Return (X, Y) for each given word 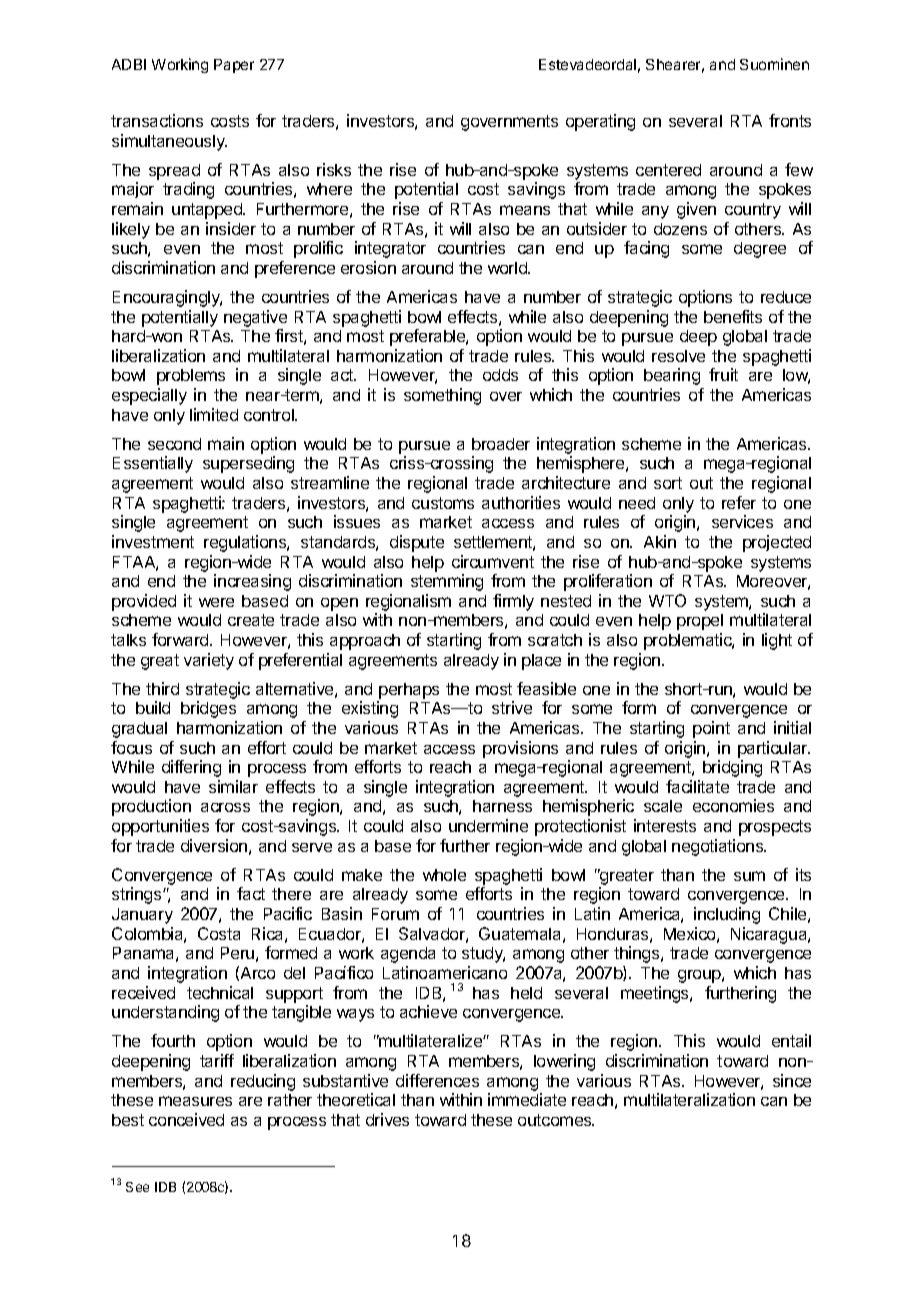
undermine (488, 825)
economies (733, 805)
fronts (790, 120)
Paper (234, 66)
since (792, 1080)
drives (387, 1119)
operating (600, 122)
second (174, 444)
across (225, 807)
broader (501, 444)
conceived (186, 1119)
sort (668, 483)
